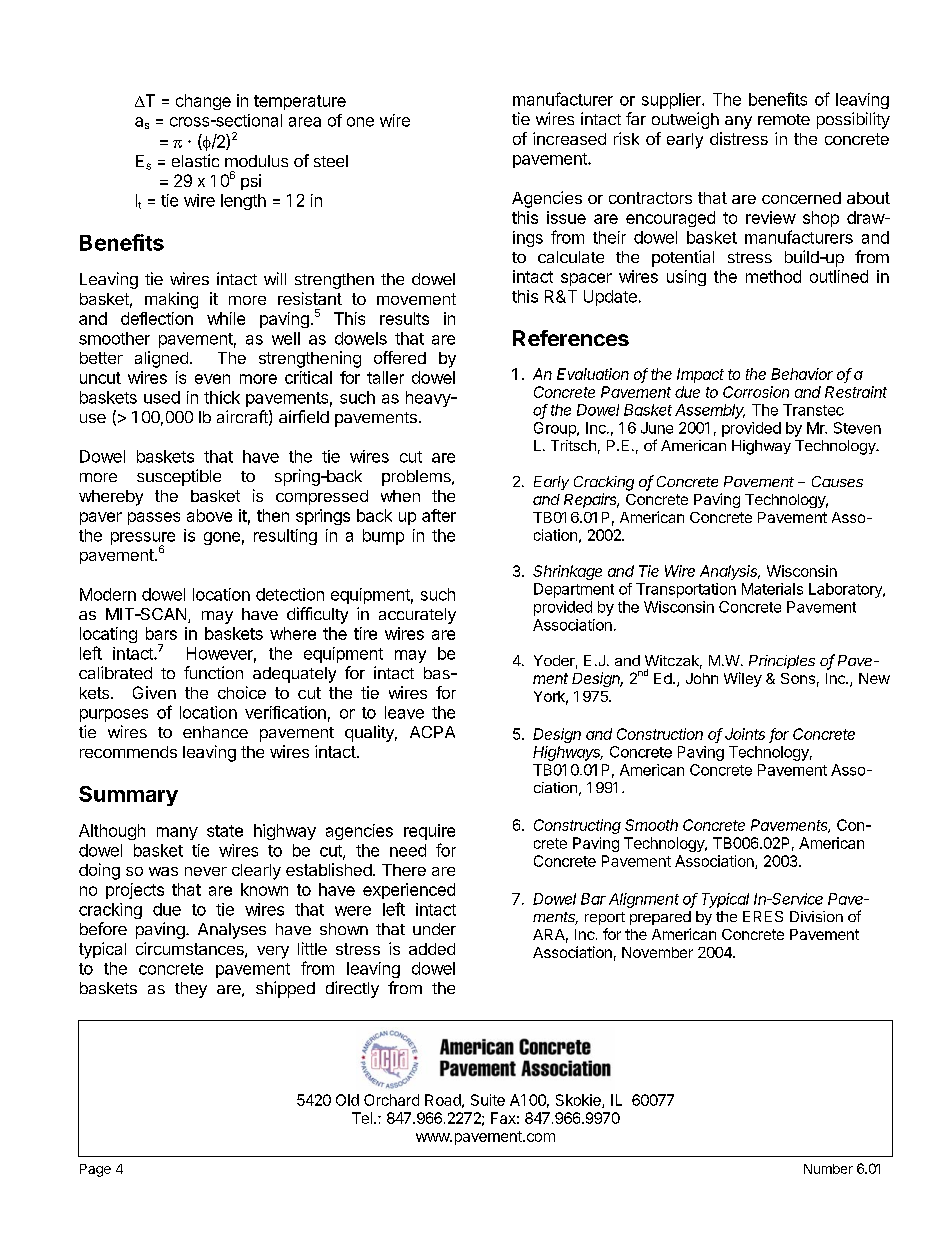 The height and width of the document is (1233, 952). What do you see at coordinates (195, 160) in the document?
I see `elastic` at bounding box center [195, 160].
